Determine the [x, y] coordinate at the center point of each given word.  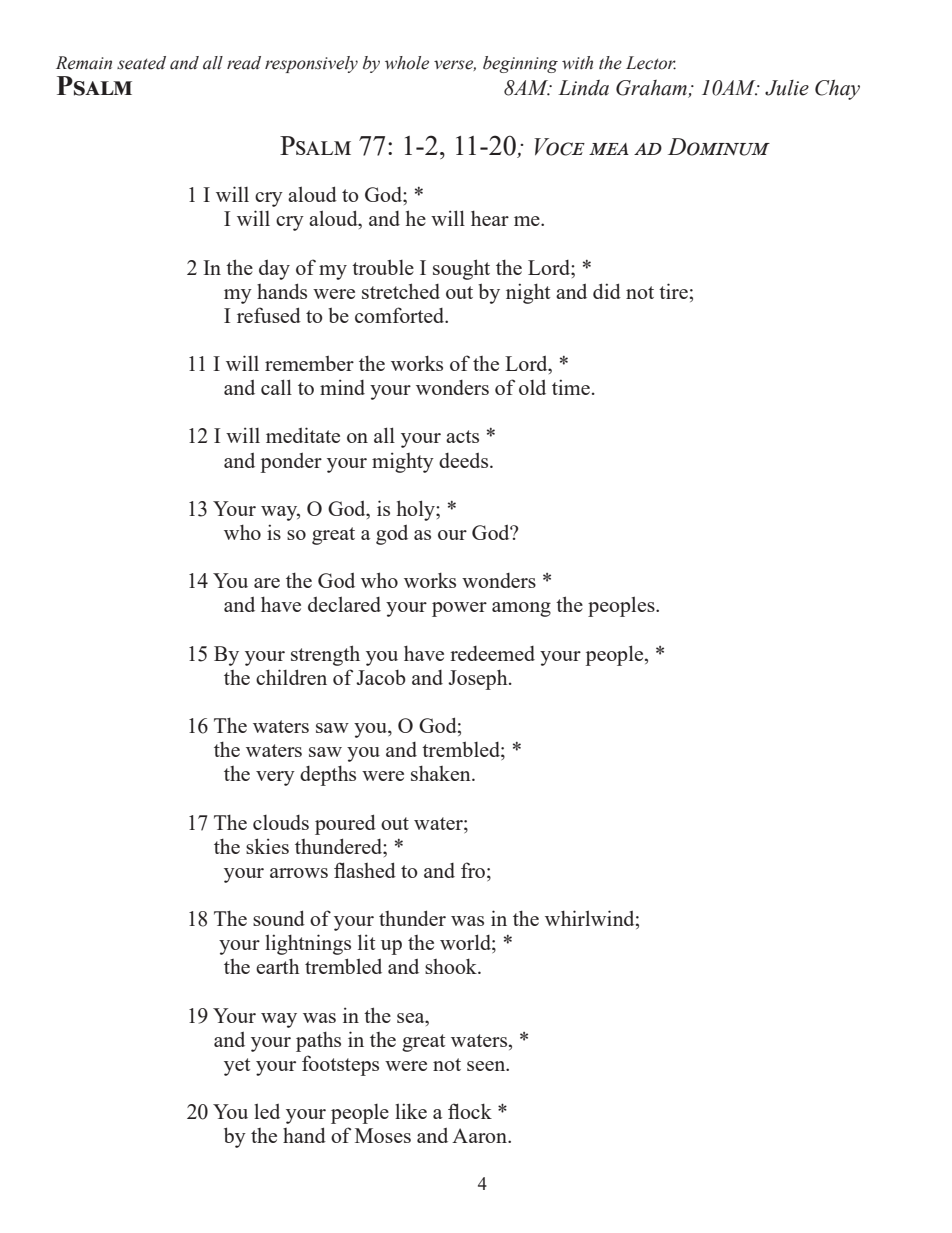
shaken [442, 773]
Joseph [479, 679]
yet [237, 1067]
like [411, 1111]
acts [462, 436]
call [276, 387]
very [275, 778]
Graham [652, 89]
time [571, 387]
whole [407, 63]
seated [141, 63]
